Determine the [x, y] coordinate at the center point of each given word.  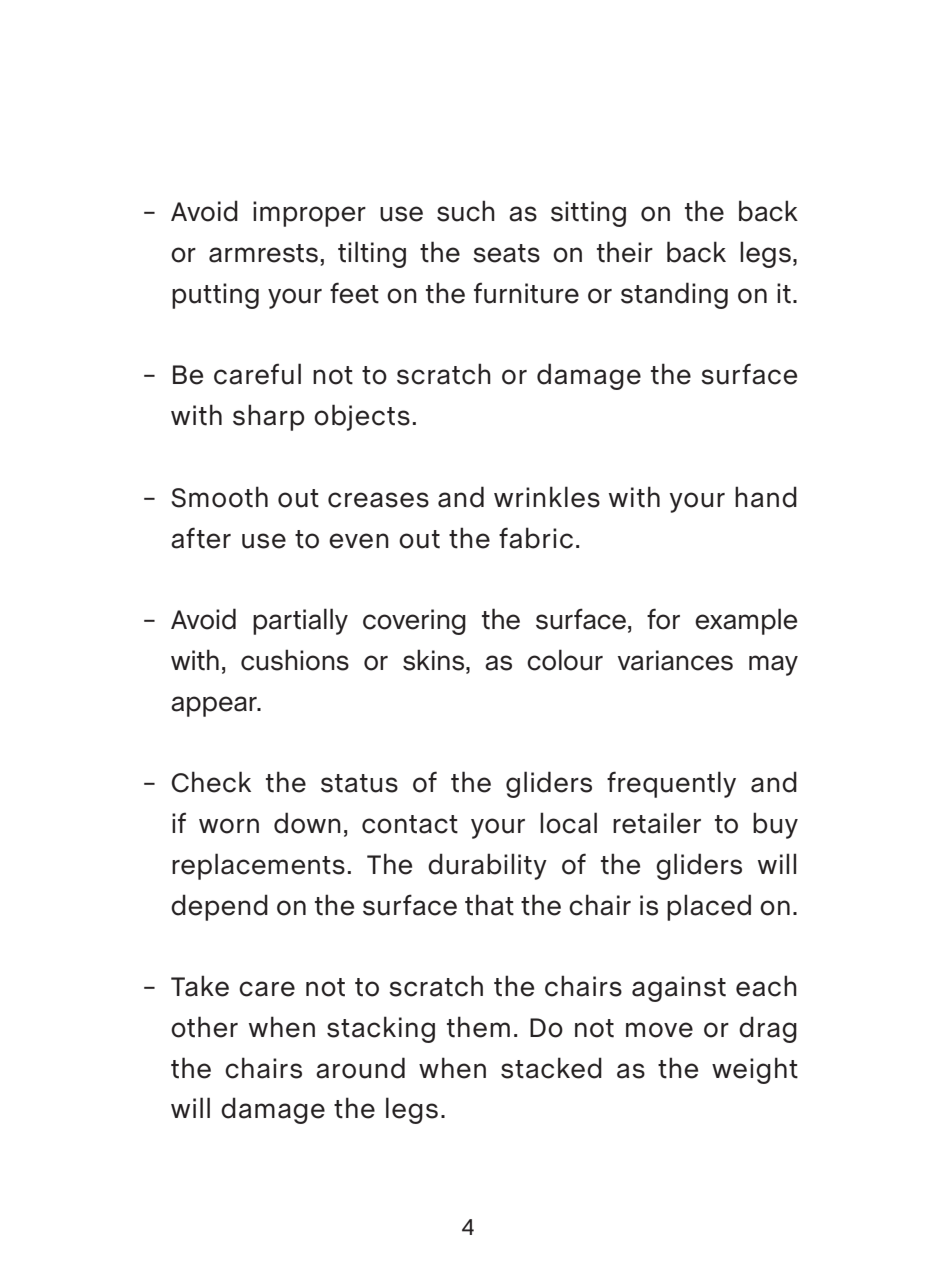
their [625, 252]
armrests [263, 253]
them [478, 1027]
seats [506, 253]
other [204, 1027]
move [659, 1030]
